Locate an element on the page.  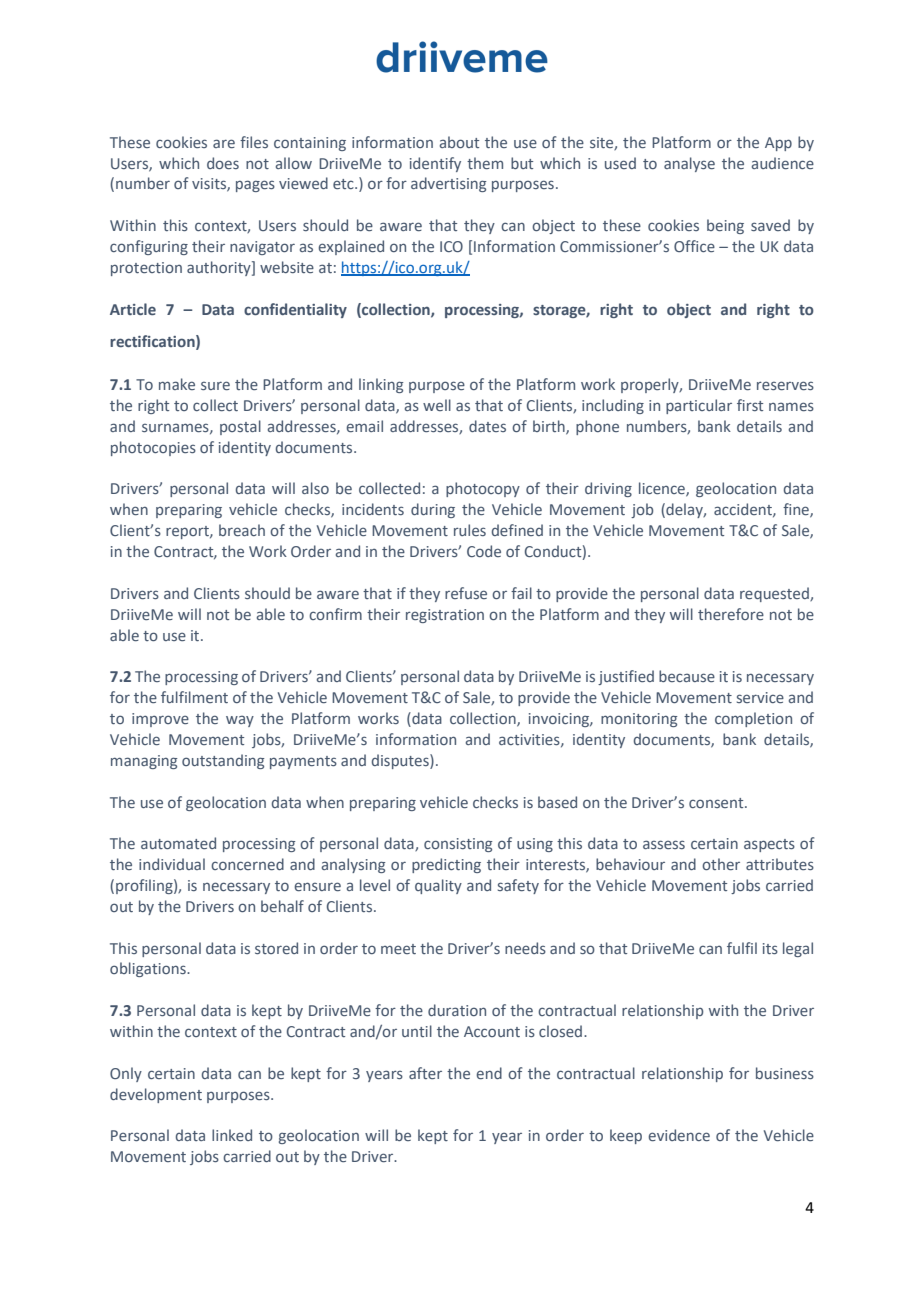
analyse is located at coordinates (689, 164).
